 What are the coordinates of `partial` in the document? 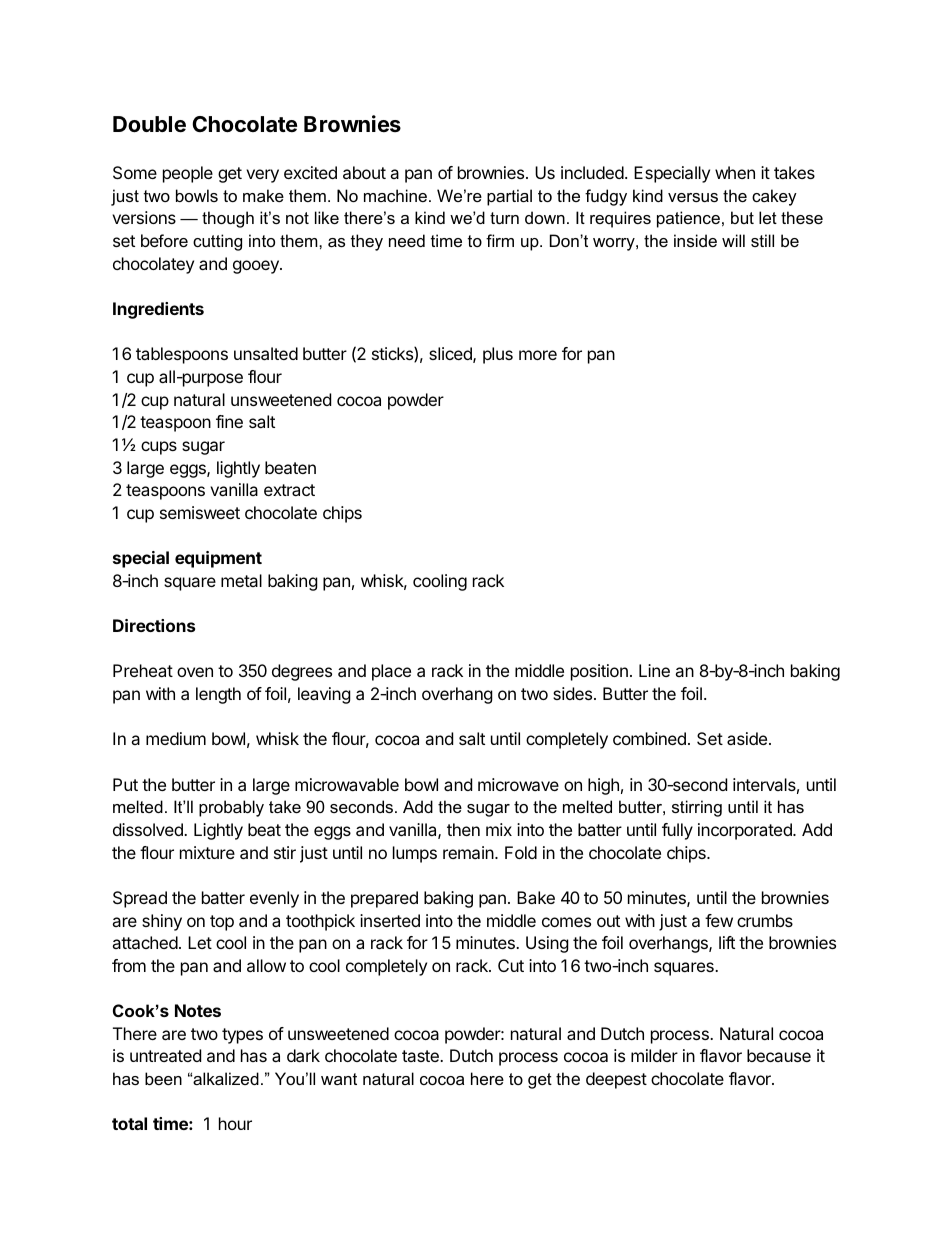 It's located at (509, 197).
